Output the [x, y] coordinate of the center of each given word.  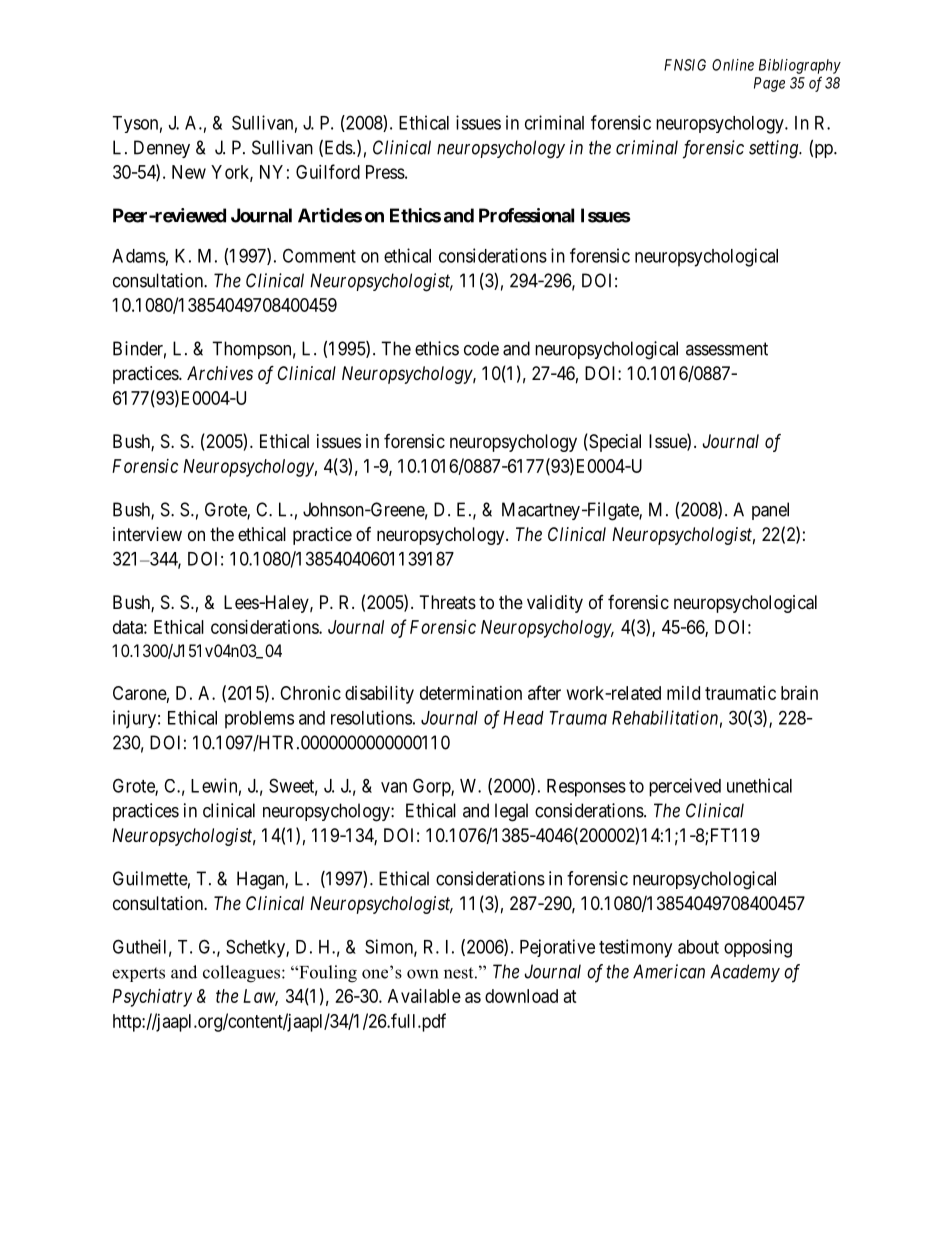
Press [385, 172]
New [189, 172]
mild [683, 693]
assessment [727, 349]
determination [471, 693]
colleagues [243, 974]
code [481, 348]
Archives [220, 373]
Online [733, 65]
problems [259, 720]
